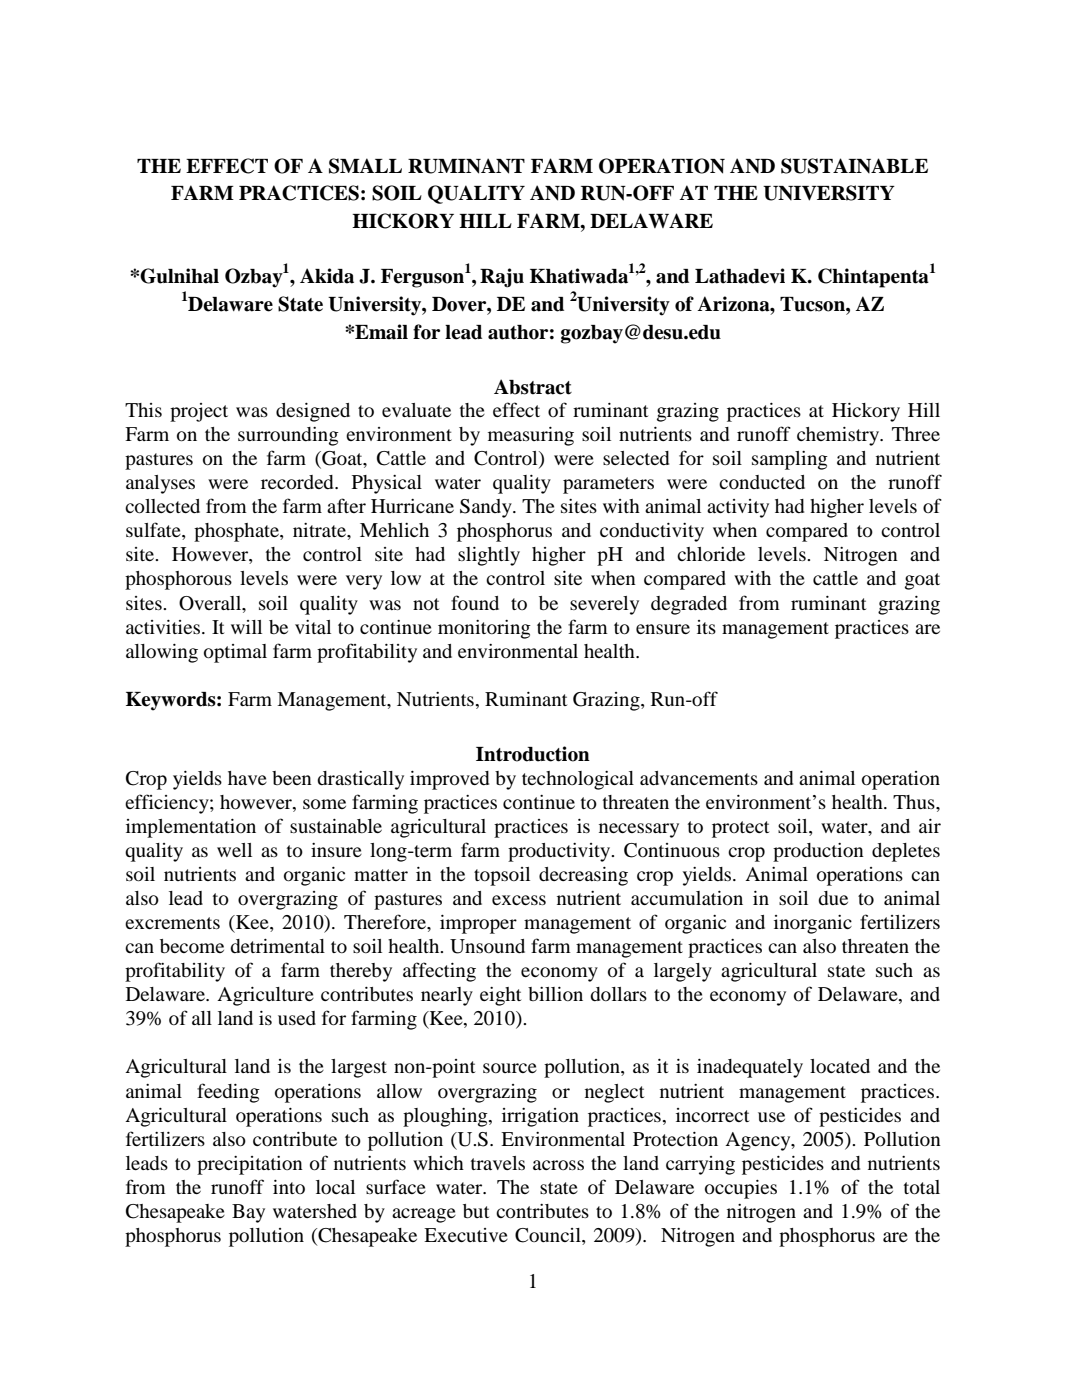 The image size is (1066, 1380). Describe the element at coordinates (916, 434) in the screenshot. I see `Three` at that location.
